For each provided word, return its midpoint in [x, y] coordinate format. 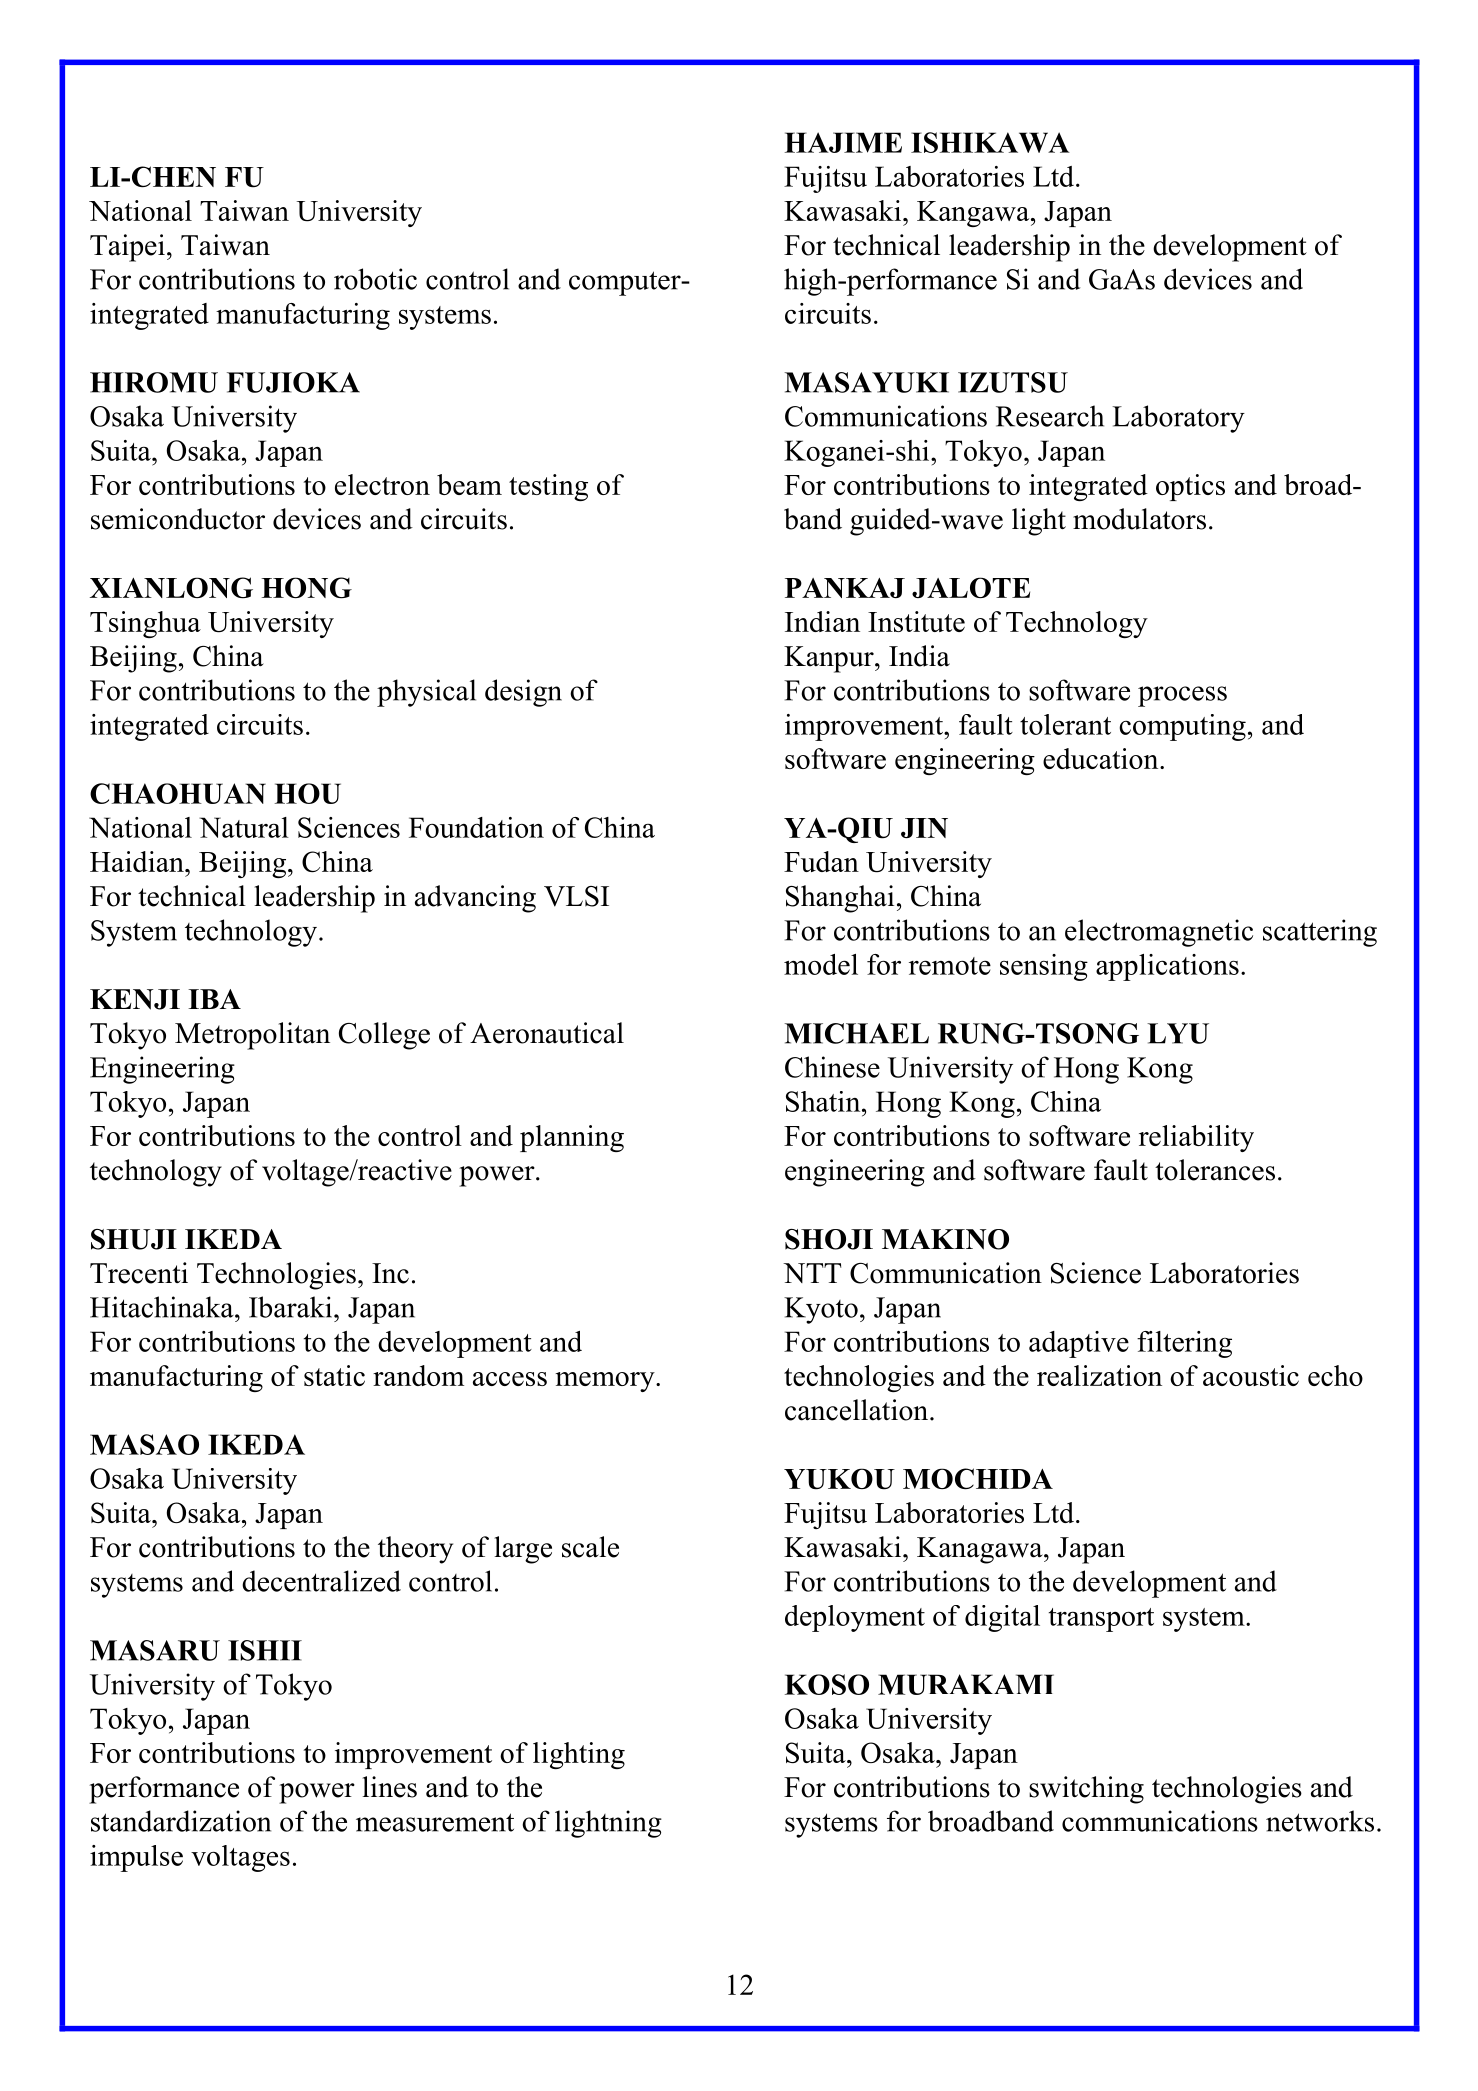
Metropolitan [252, 1036]
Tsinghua [145, 624]
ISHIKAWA [990, 142]
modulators [1139, 519]
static [334, 1375]
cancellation [858, 1410]
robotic [375, 279]
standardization [181, 1821]
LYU [1178, 1033]
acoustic [1251, 1375]
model [821, 964]
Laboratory [1178, 419]
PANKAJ [845, 588]
